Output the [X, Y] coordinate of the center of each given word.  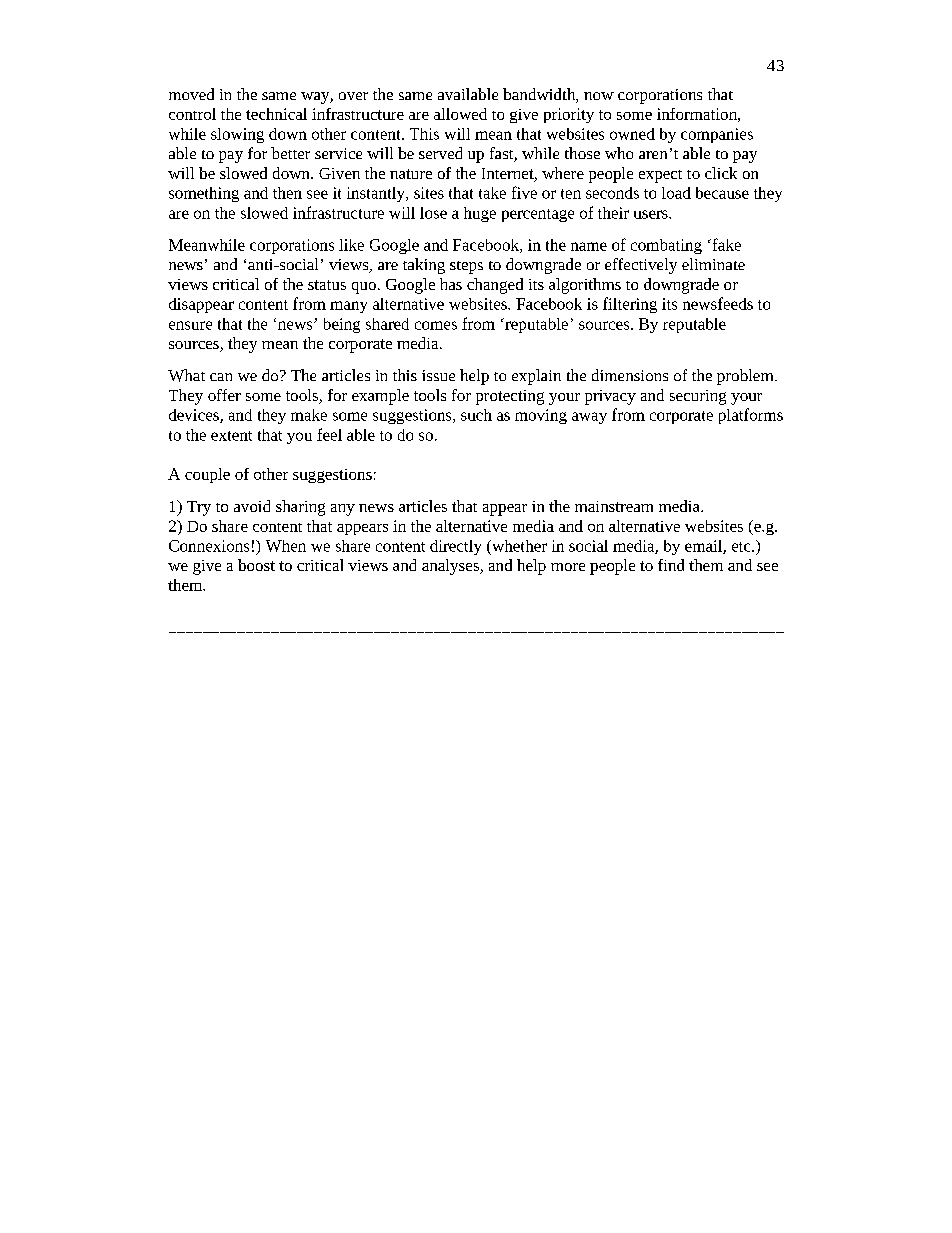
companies [717, 135]
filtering [630, 305]
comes [436, 325]
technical [276, 114]
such [476, 415]
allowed [460, 114]
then [287, 193]
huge [480, 214]
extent [231, 436]
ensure [190, 325]
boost [256, 565]
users [652, 214]
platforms [751, 416]
